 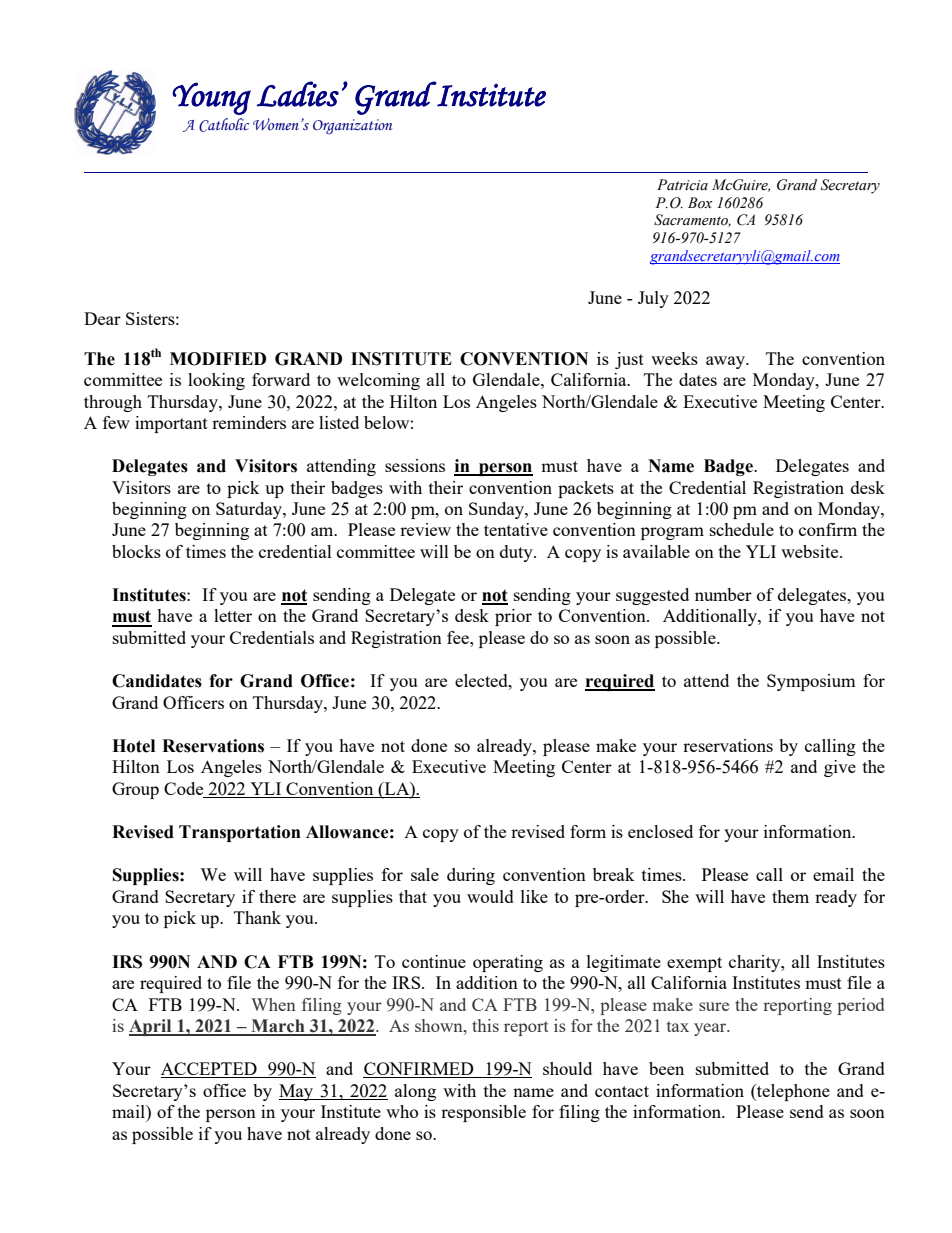 What do you see at coordinates (224, 125) in the image?
I see `Catholic` at bounding box center [224, 125].
